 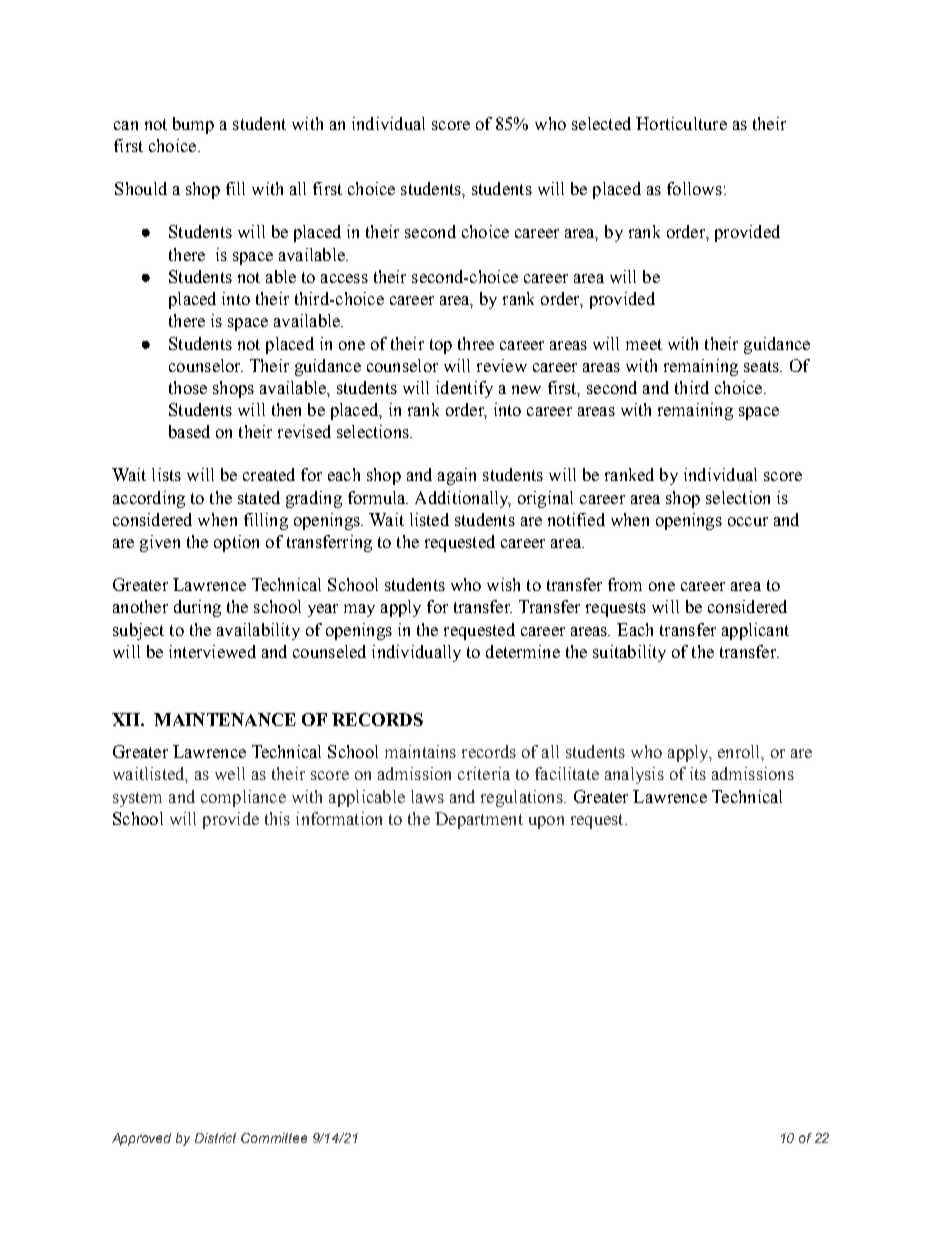 What do you see at coordinates (698, 773) in the document?
I see `its` at bounding box center [698, 773].
